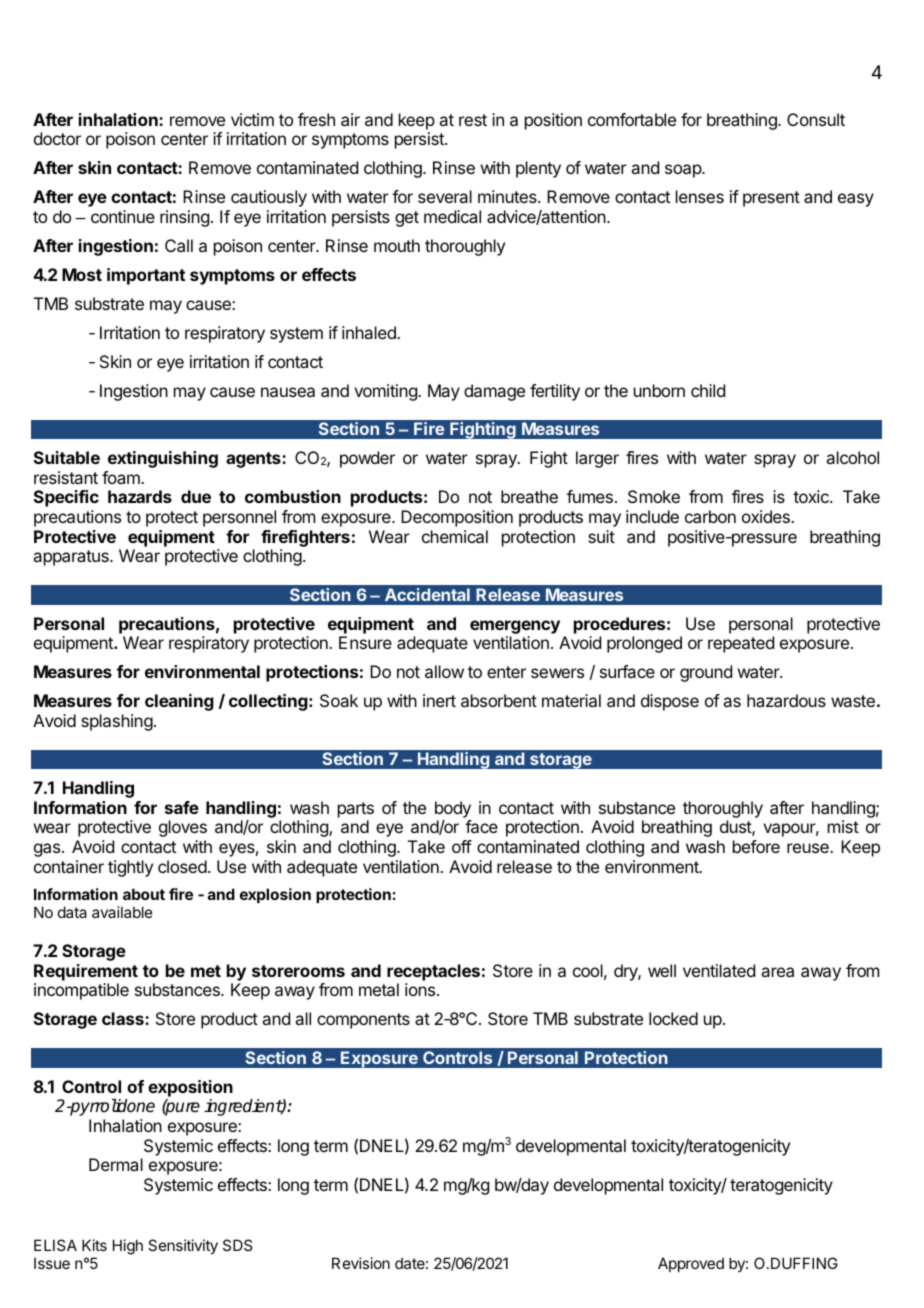  What do you see at coordinates (741, 644) in the screenshot?
I see `repeated` at bounding box center [741, 644].
